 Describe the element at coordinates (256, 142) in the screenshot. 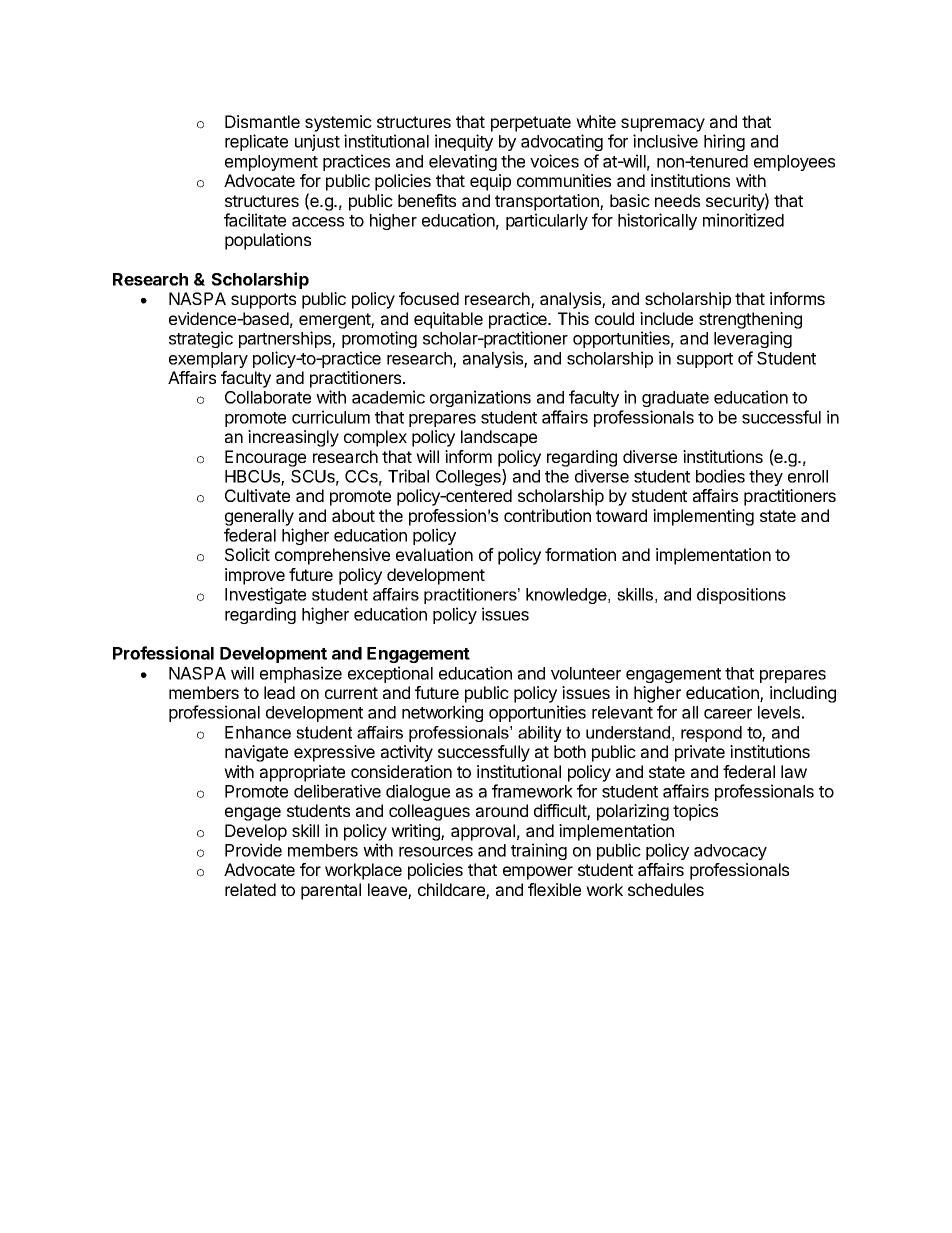

I see `replicate` at that location.
